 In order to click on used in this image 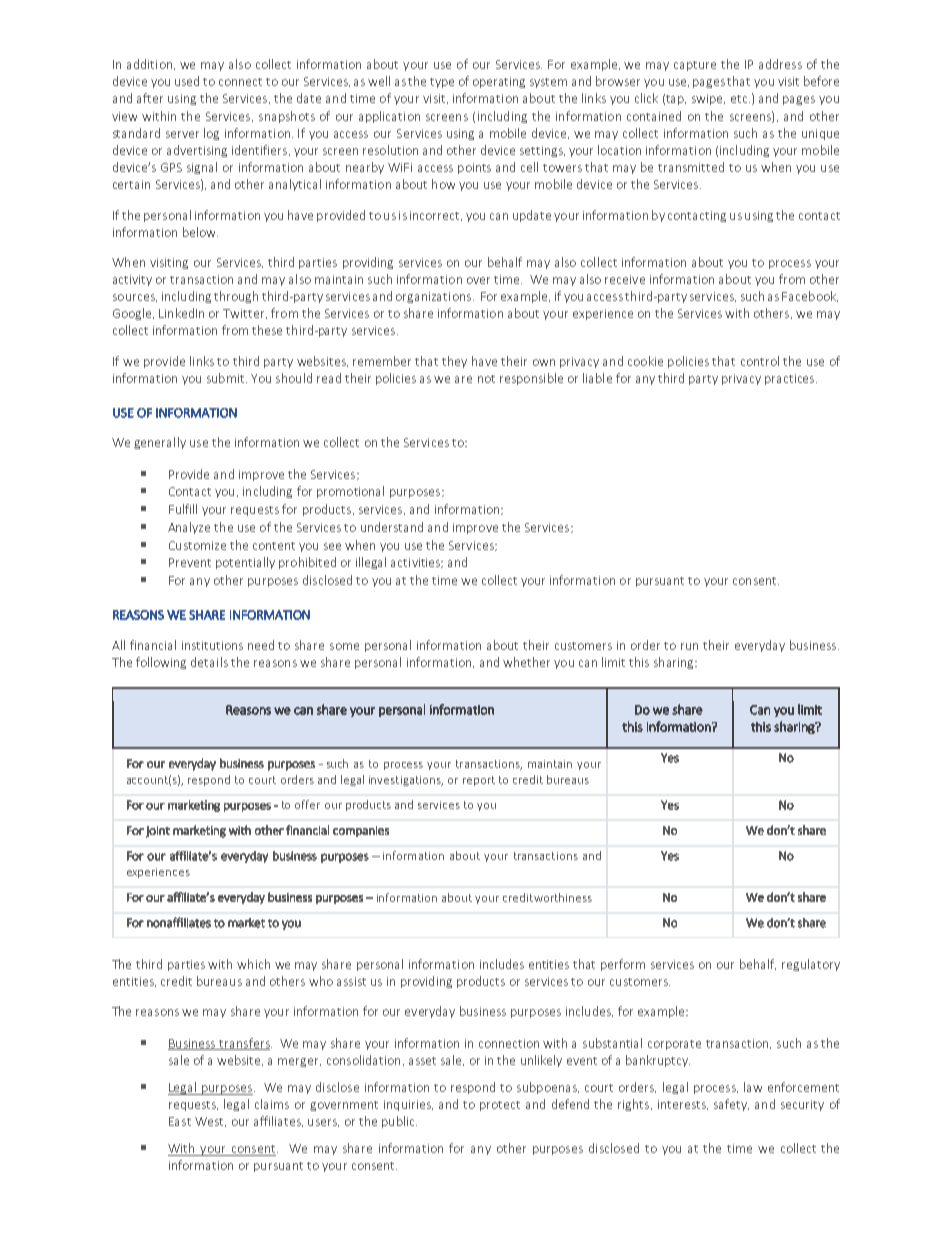, I will do `click(187, 81)`.
